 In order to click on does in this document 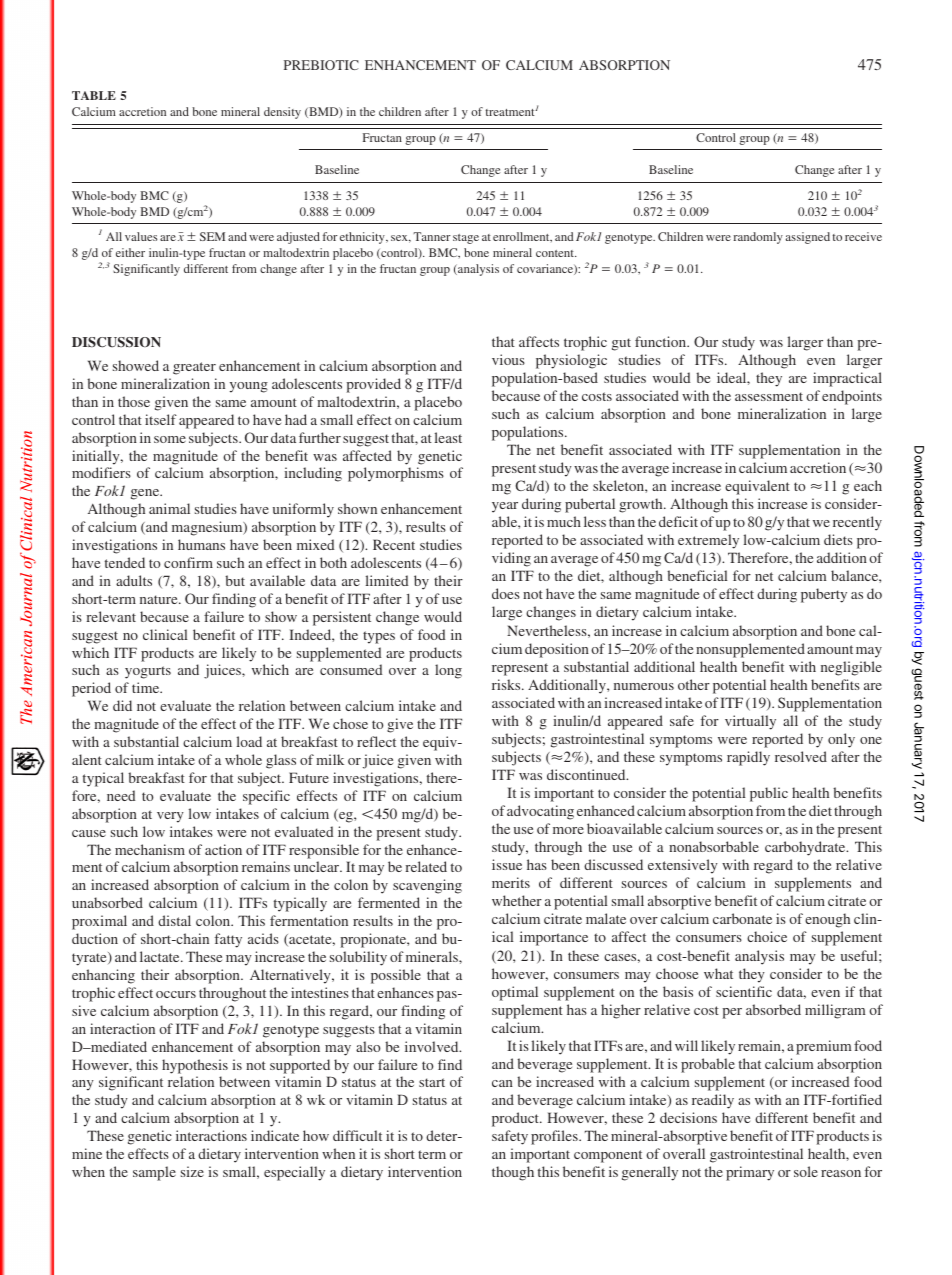, I will do `click(506, 593)`.
